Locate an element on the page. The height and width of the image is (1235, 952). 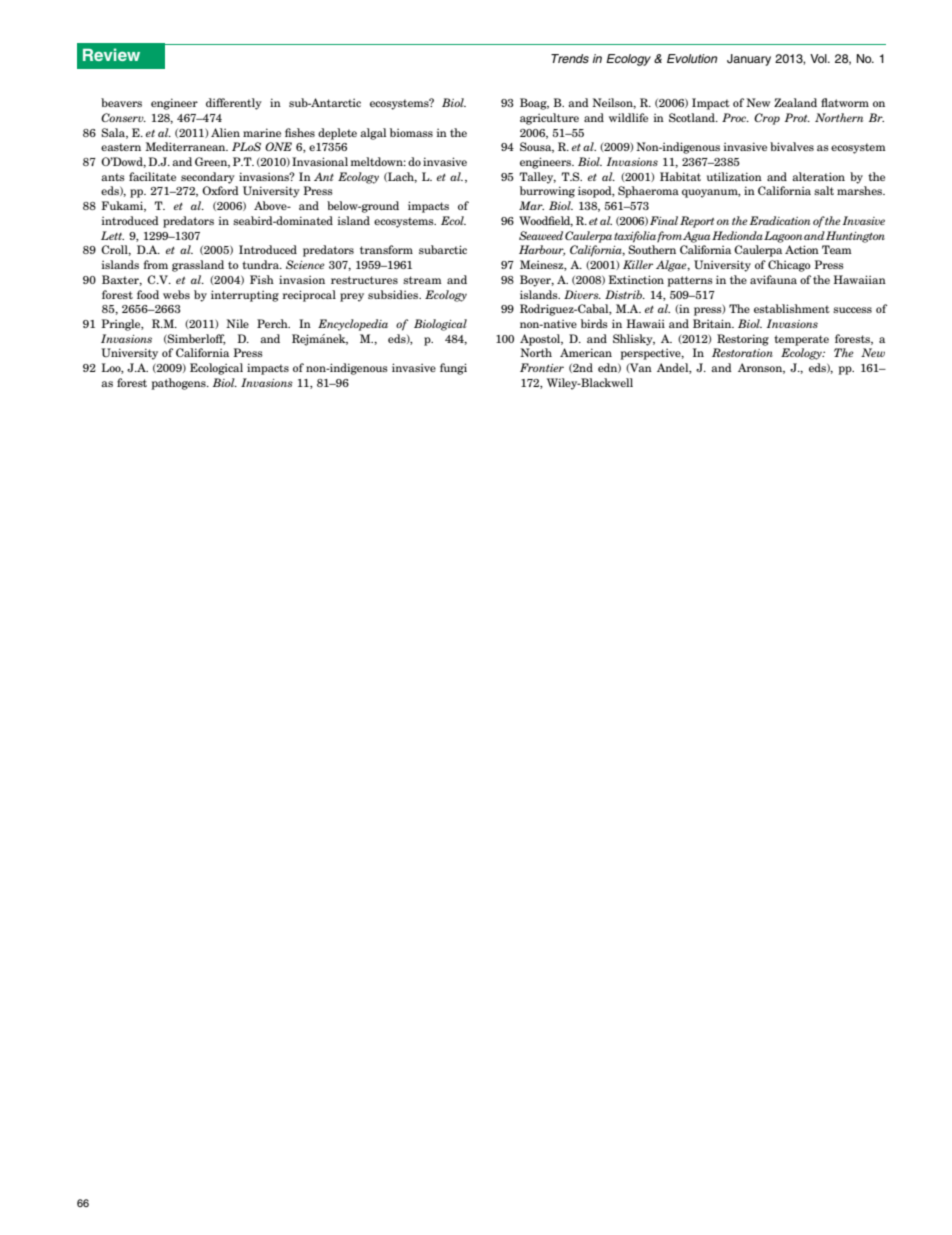
Crop is located at coordinates (767, 119).
